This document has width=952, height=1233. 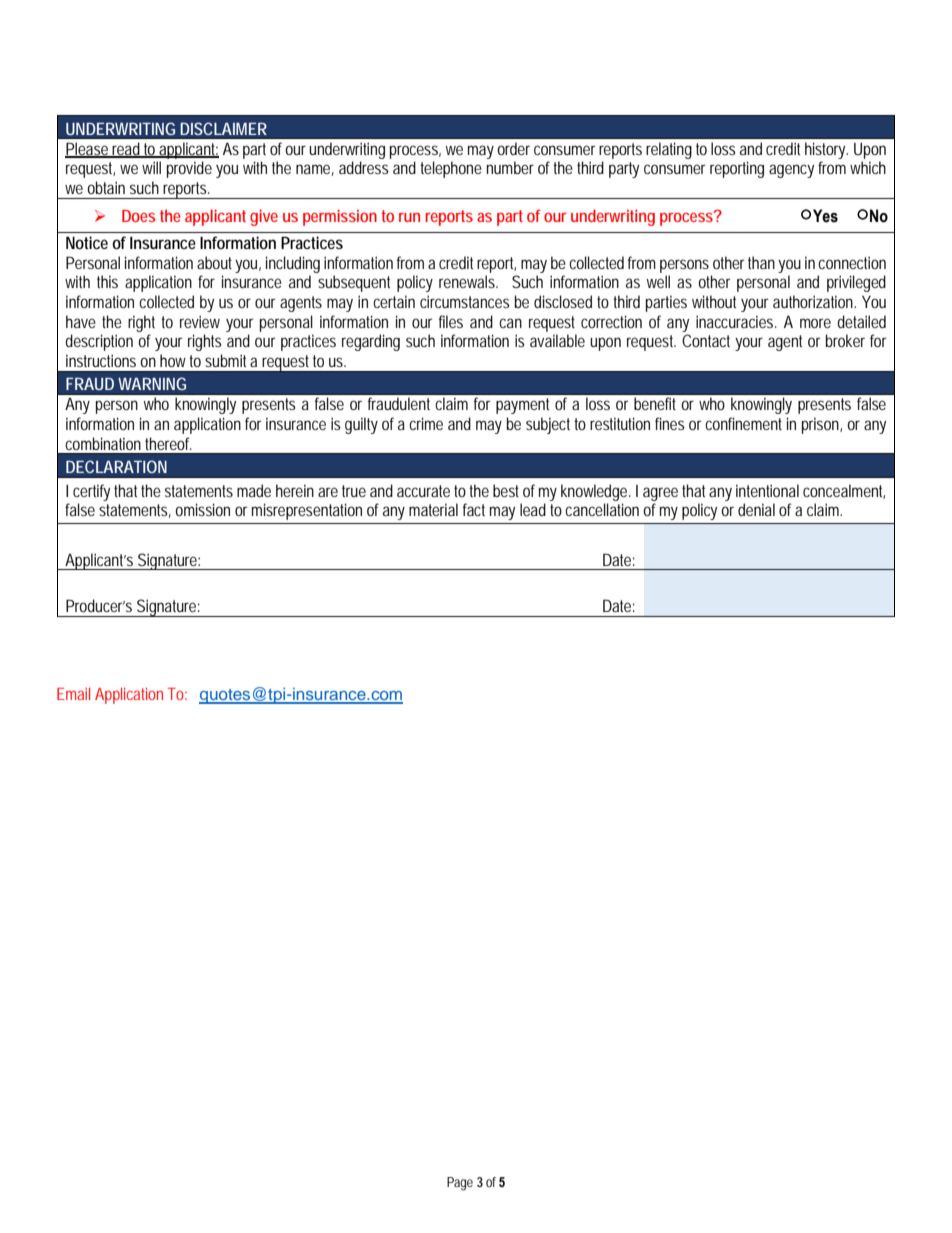 What do you see at coordinates (791, 171) in the document?
I see `agency` at bounding box center [791, 171].
